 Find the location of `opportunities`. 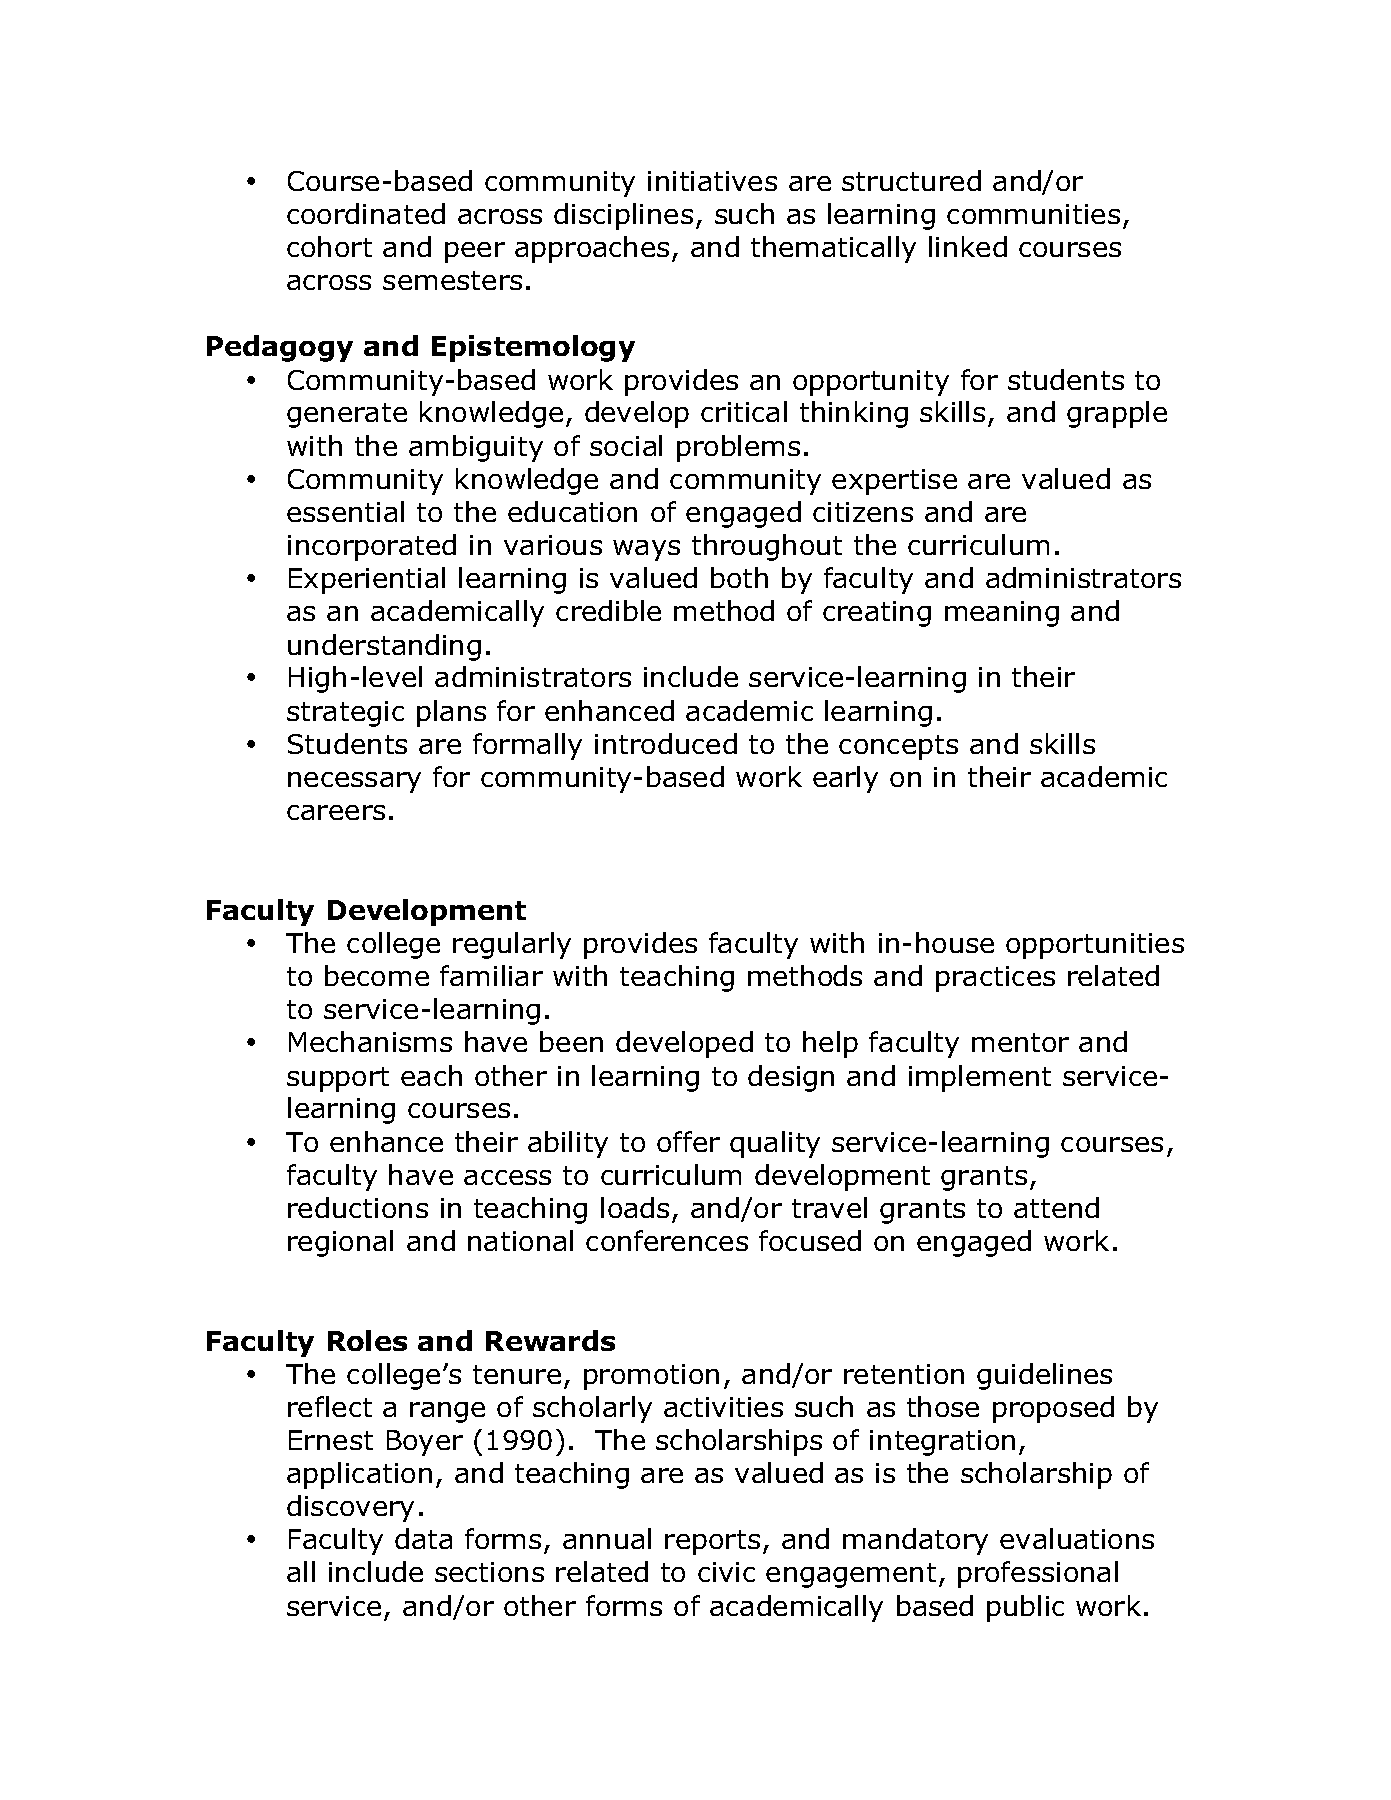

opportunities is located at coordinates (1095, 946).
